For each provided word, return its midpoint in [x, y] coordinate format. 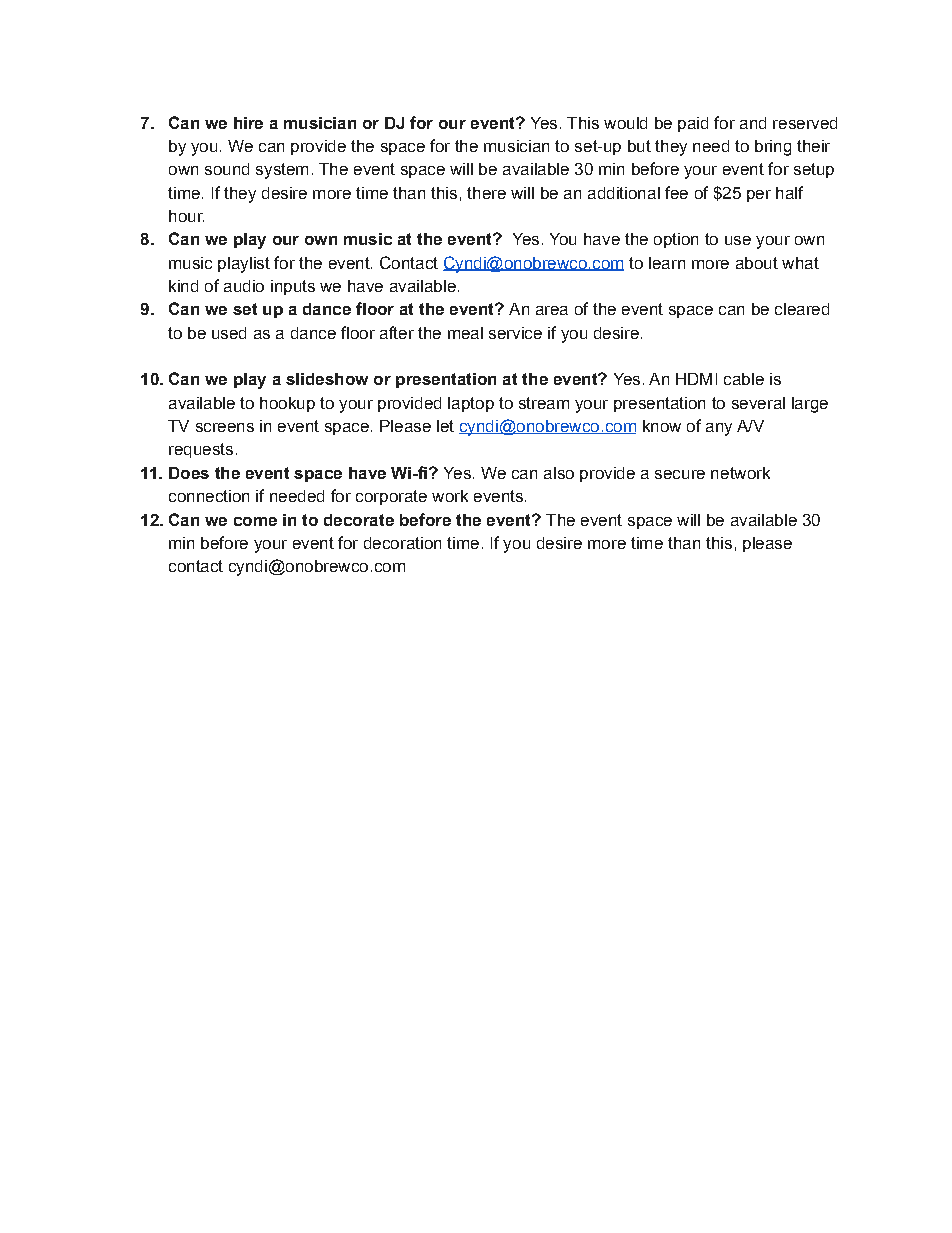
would [625, 123]
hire [248, 123]
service [515, 333]
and [753, 123]
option [676, 240]
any [719, 429]
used [229, 333]
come [255, 521]
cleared [802, 309]
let [445, 426]
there [486, 193]
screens [225, 427]
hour [186, 216]
